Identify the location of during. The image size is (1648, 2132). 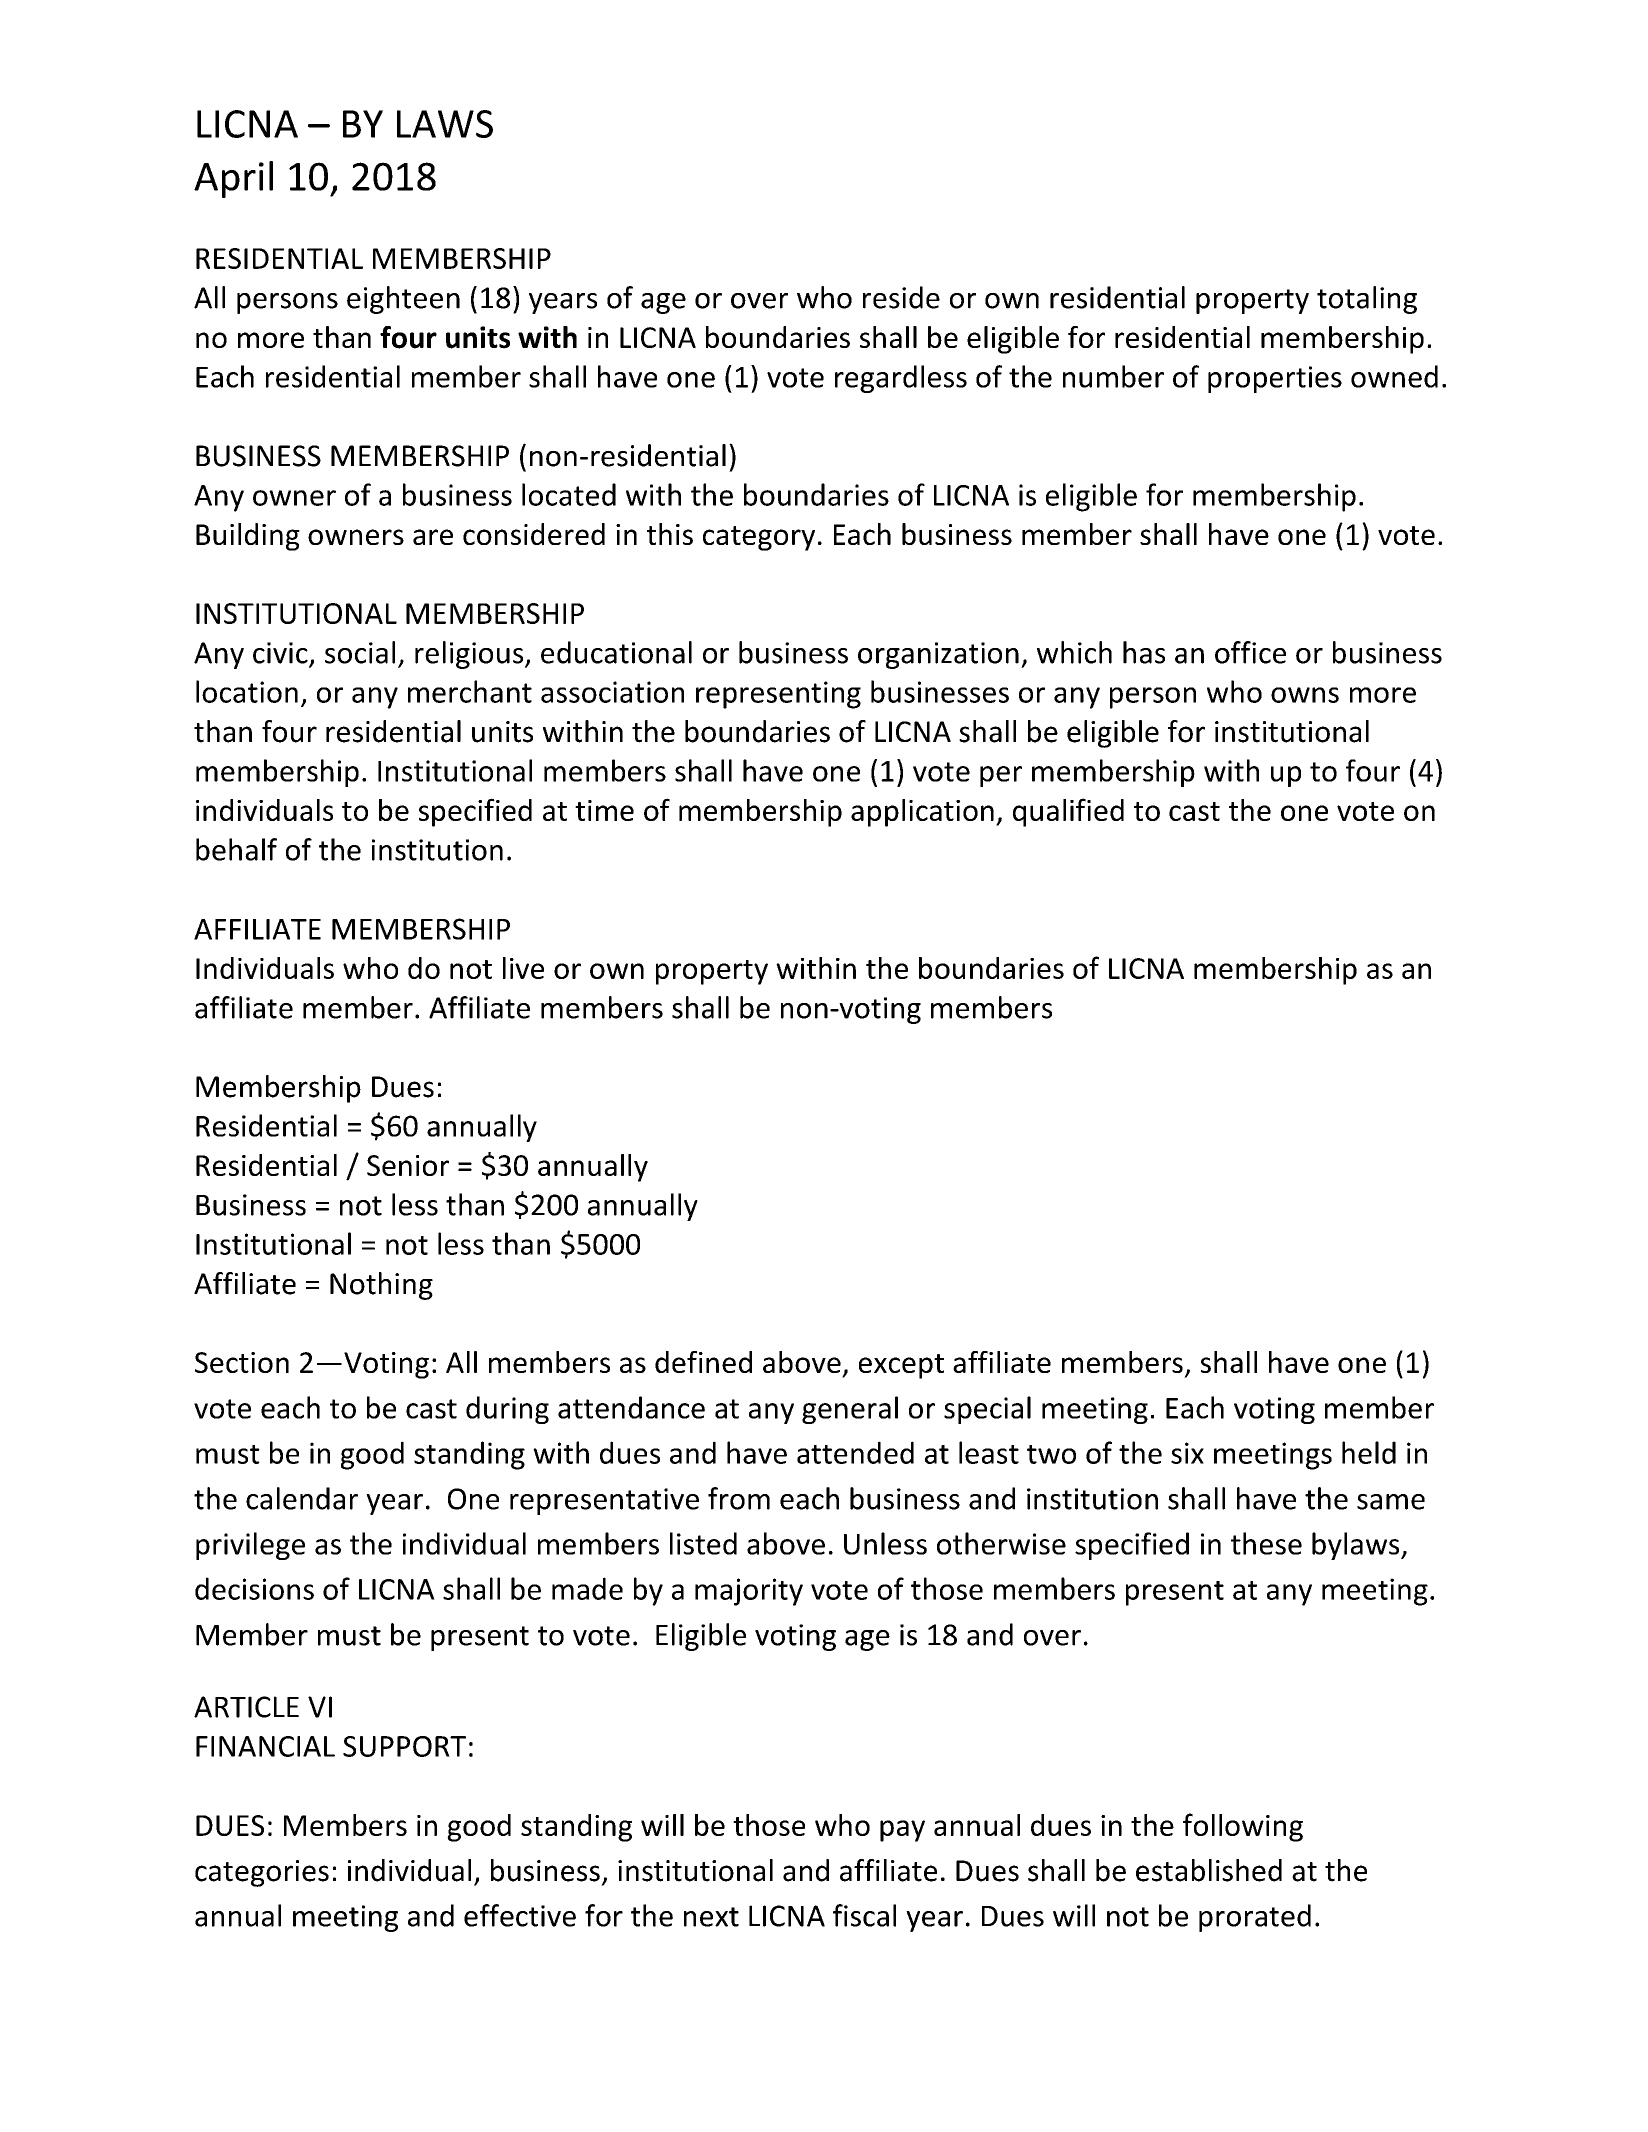
(507, 1410).
